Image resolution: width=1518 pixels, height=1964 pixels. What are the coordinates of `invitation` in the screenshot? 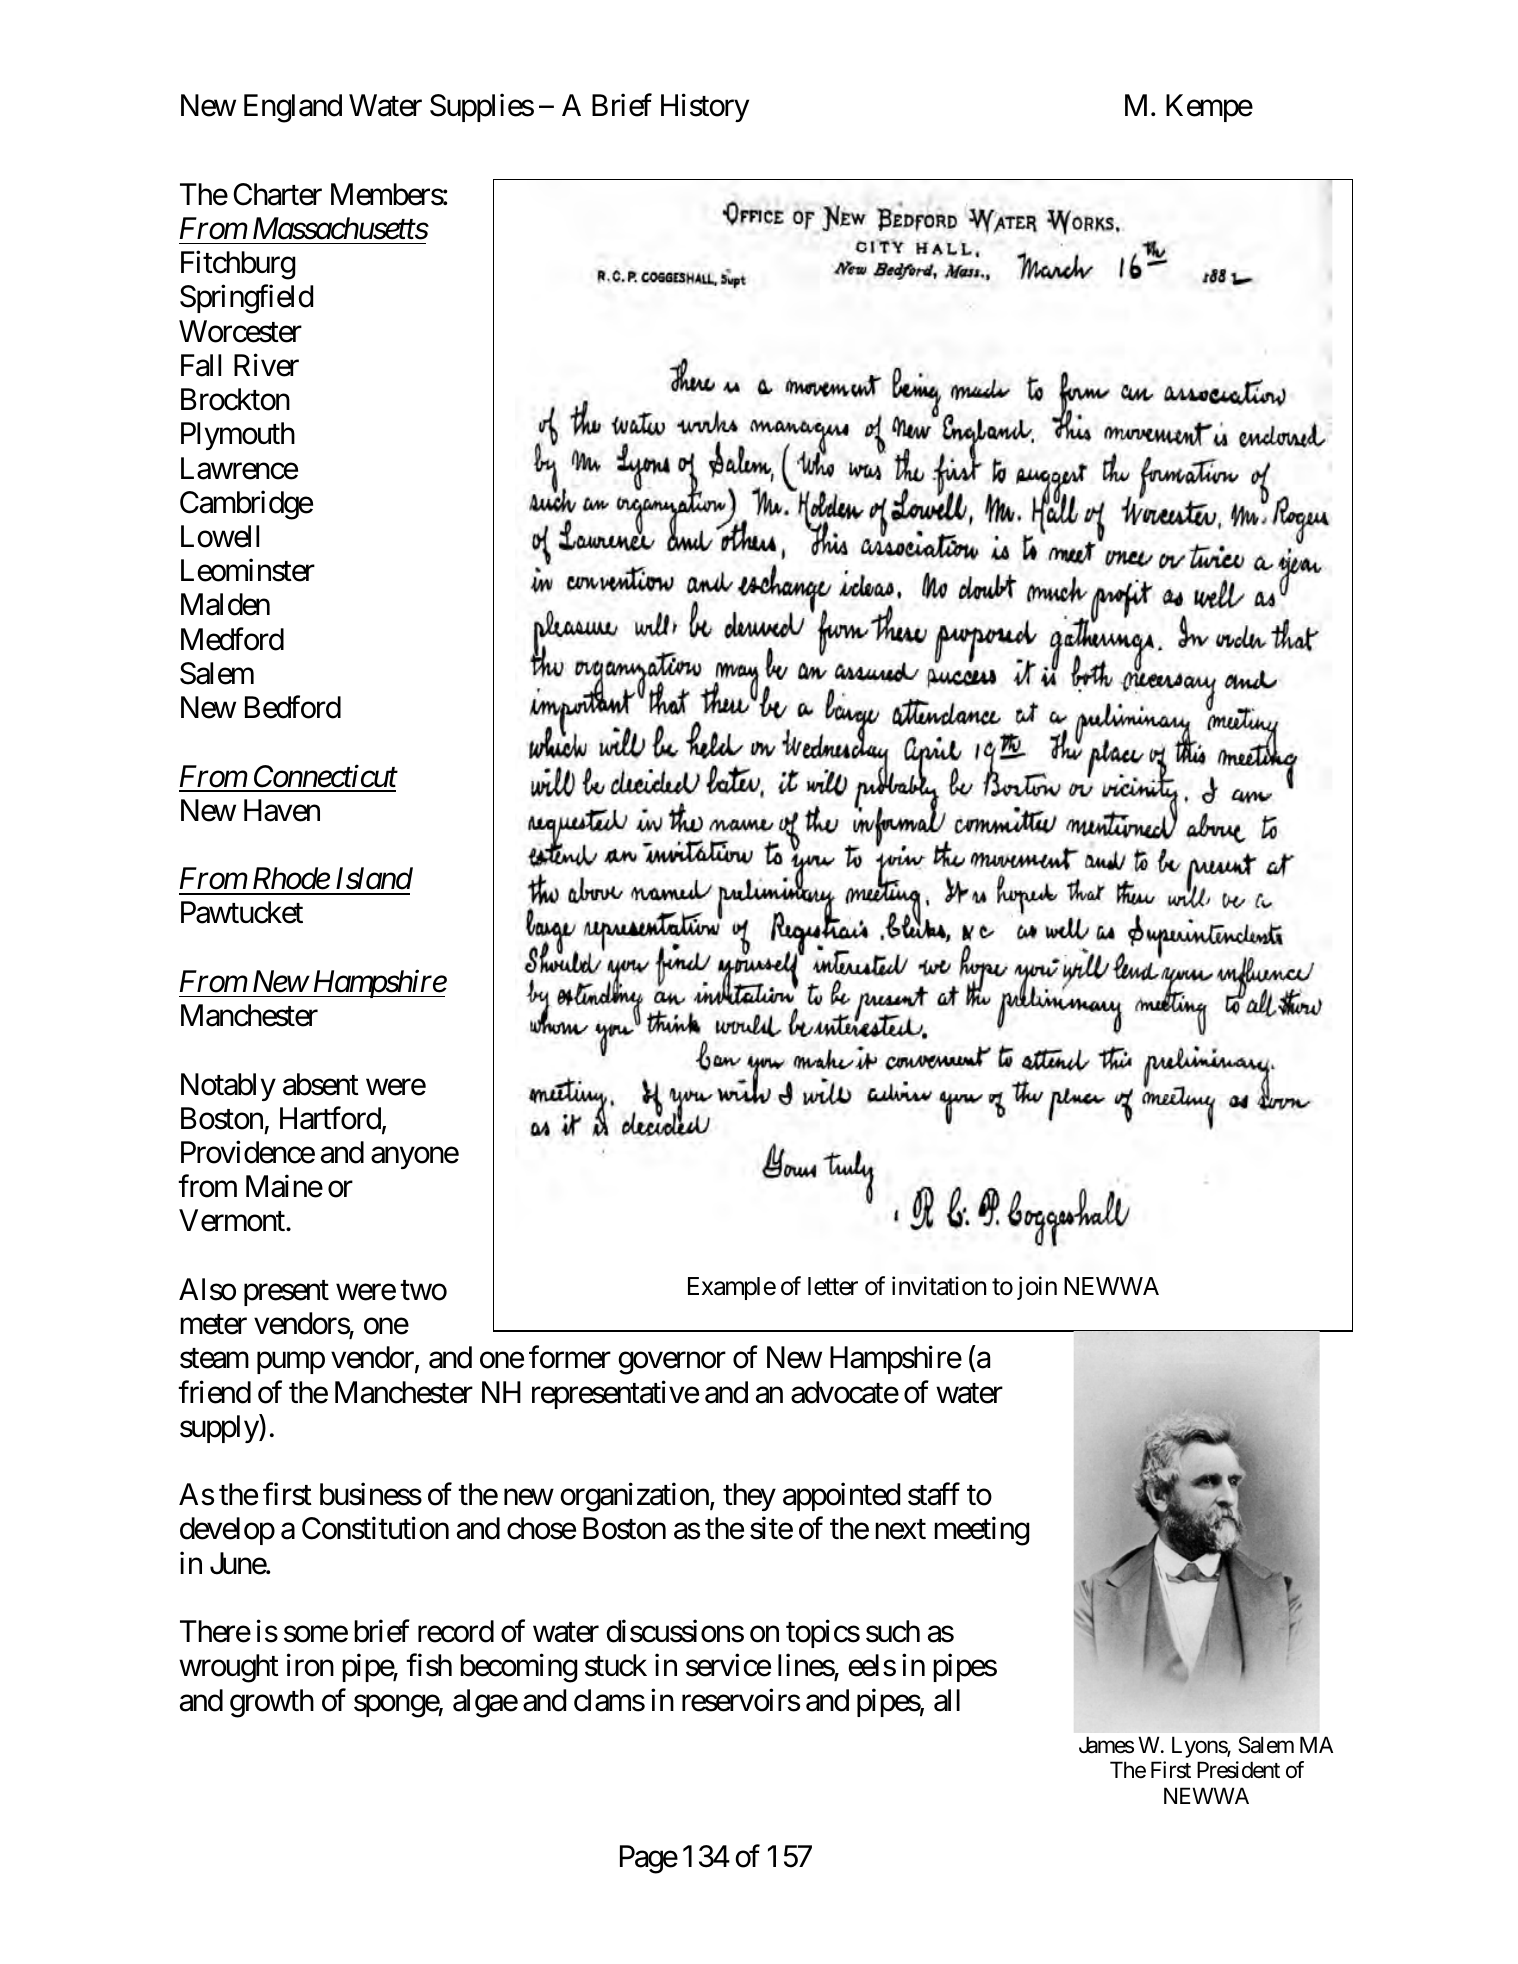 It's located at (939, 1286).
